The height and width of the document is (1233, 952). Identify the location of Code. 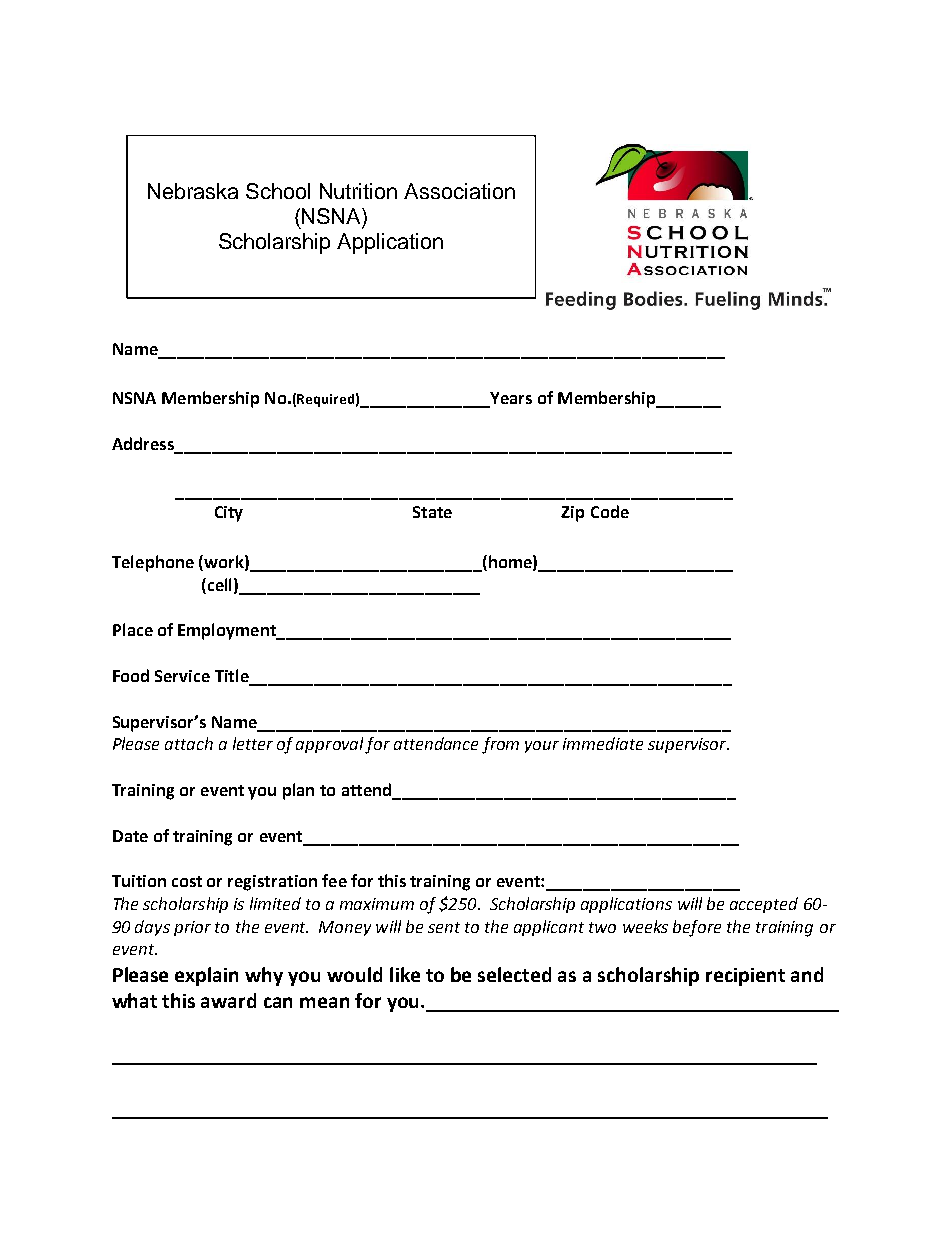
(610, 511).
